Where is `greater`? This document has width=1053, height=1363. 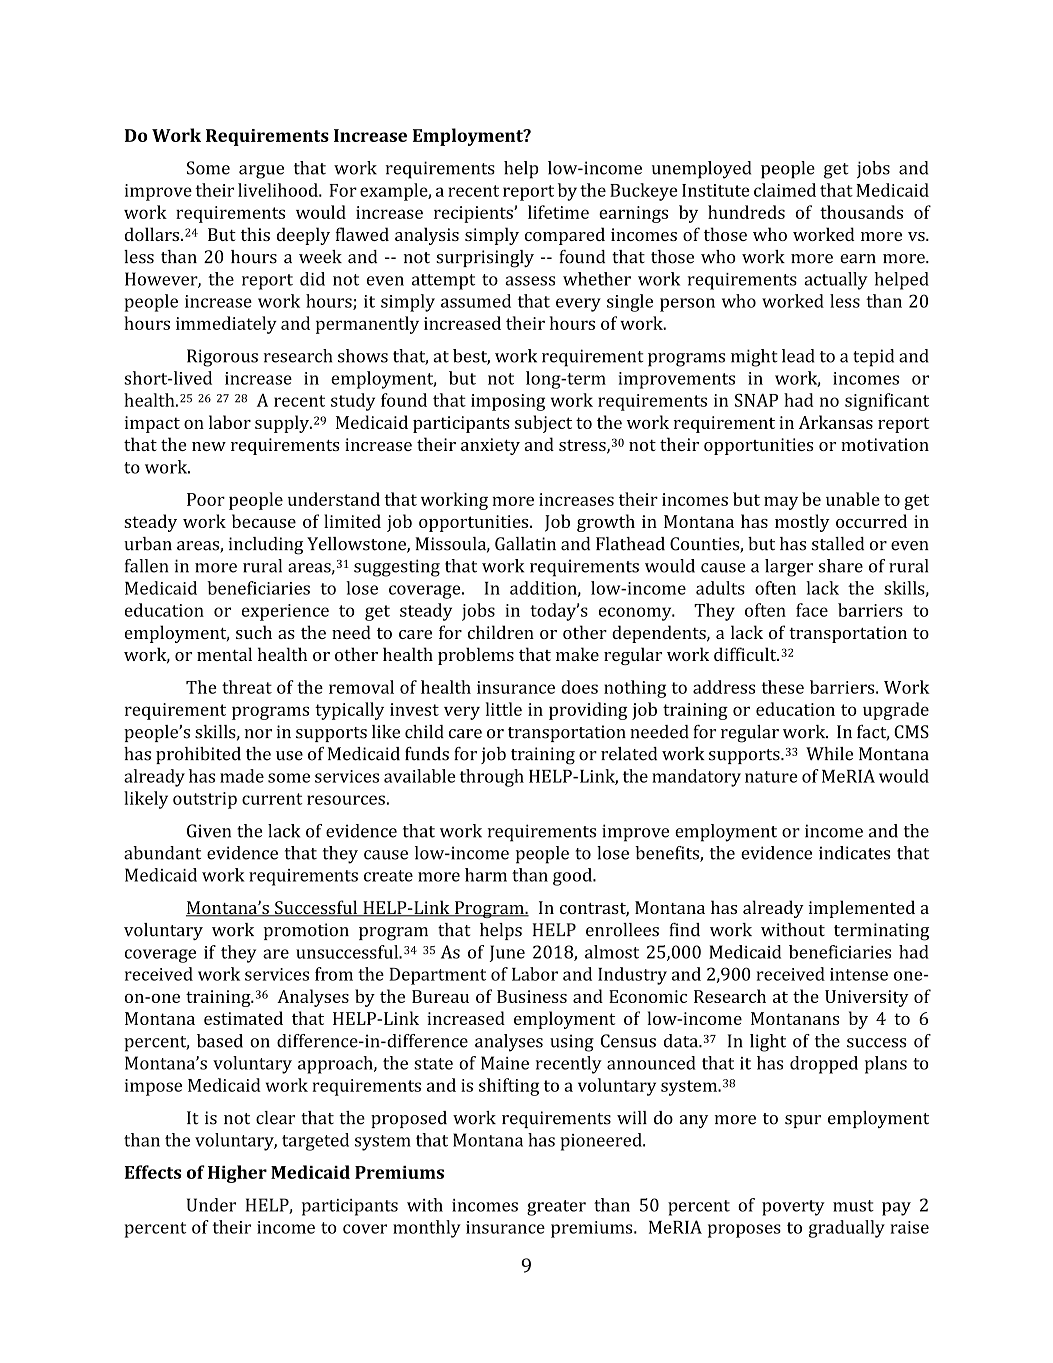 greater is located at coordinates (556, 1208).
